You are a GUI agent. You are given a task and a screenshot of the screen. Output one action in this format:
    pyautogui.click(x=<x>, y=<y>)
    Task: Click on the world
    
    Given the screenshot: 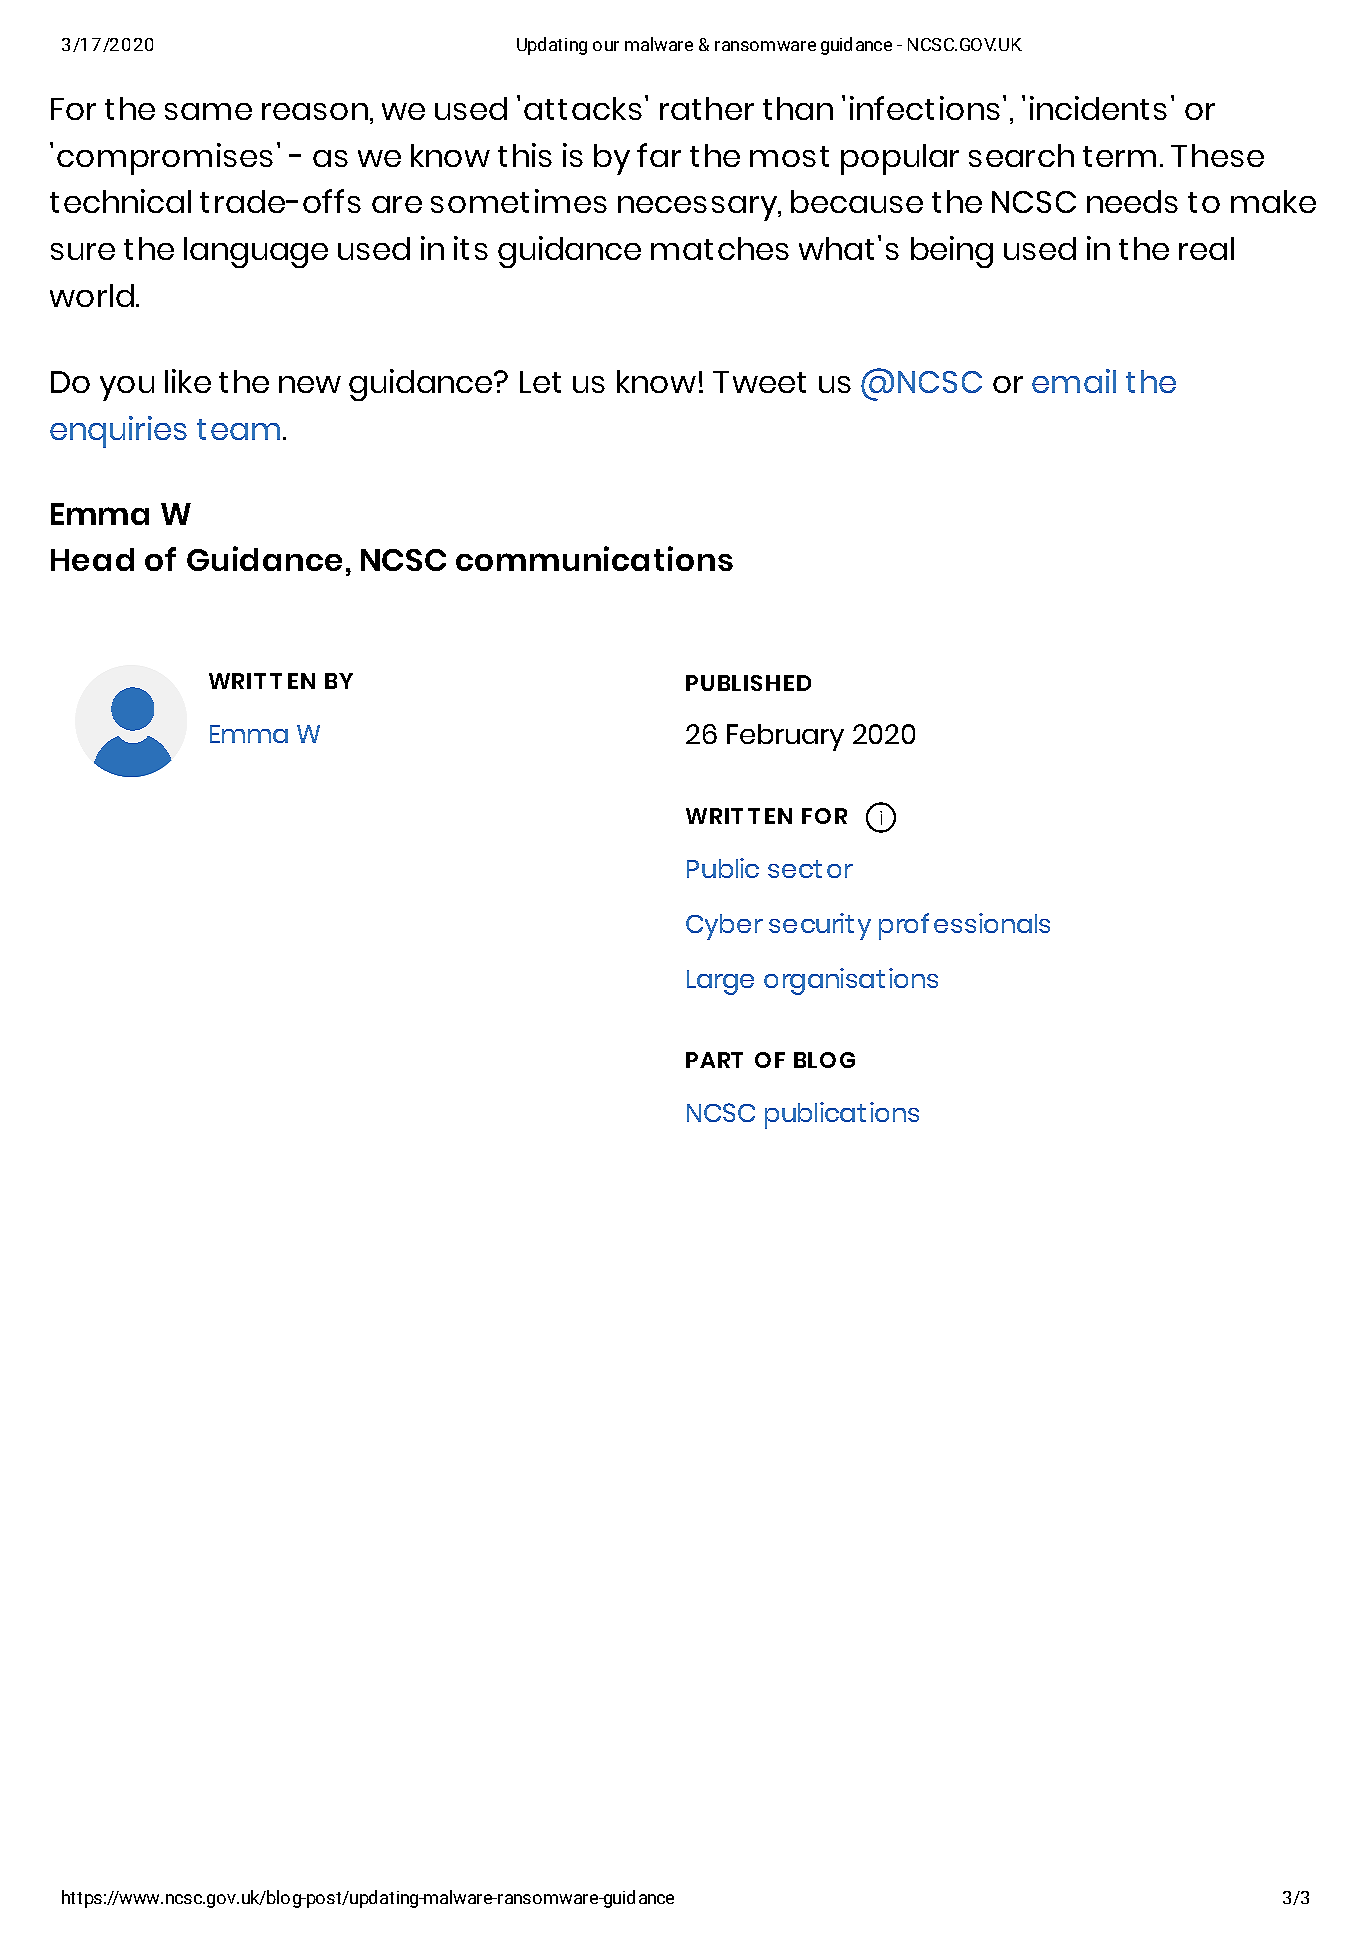 What is the action you would take?
    pyautogui.click(x=92, y=295)
